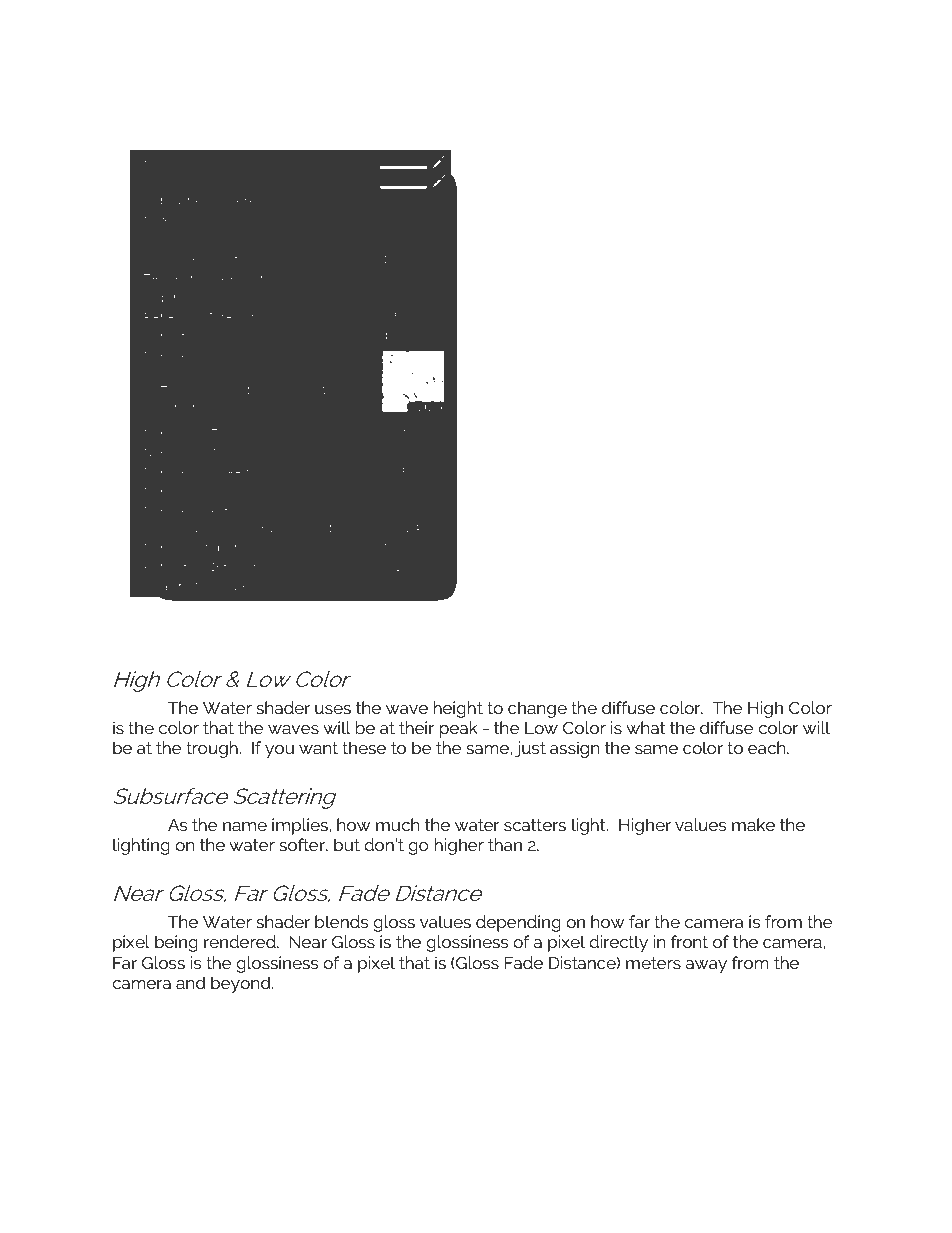 This document has height=1233, width=952. I want to click on beyond, so click(242, 984).
